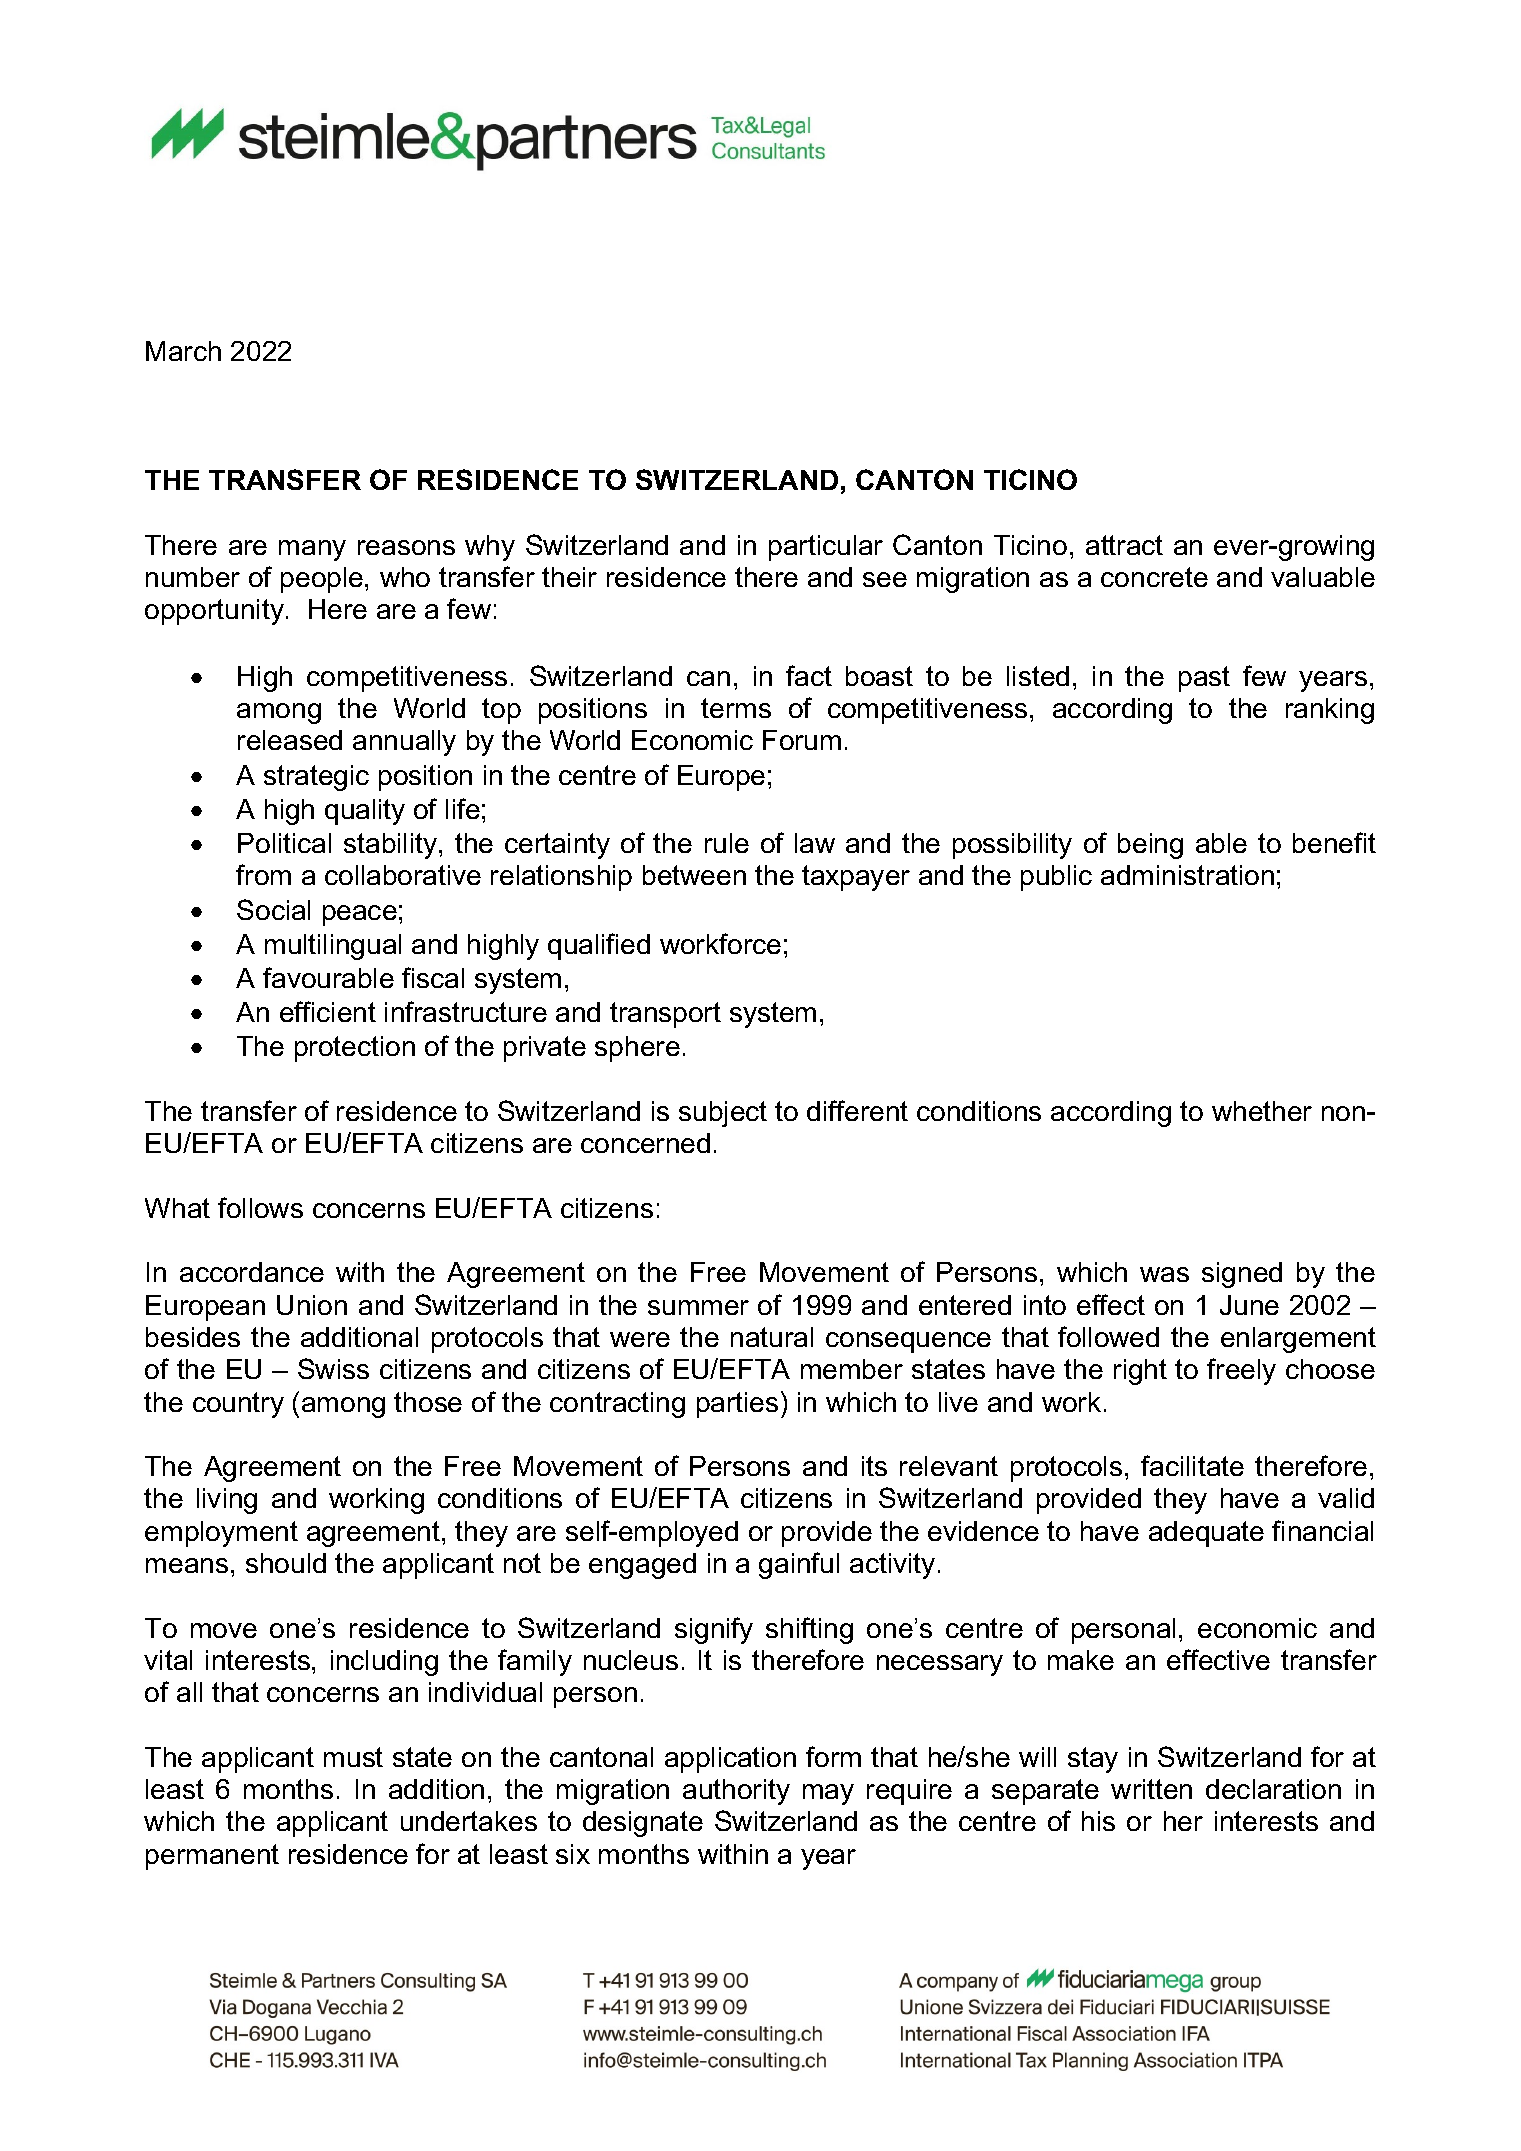 This image has height=2151, width=1521. What do you see at coordinates (183, 351) in the image?
I see `March` at bounding box center [183, 351].
